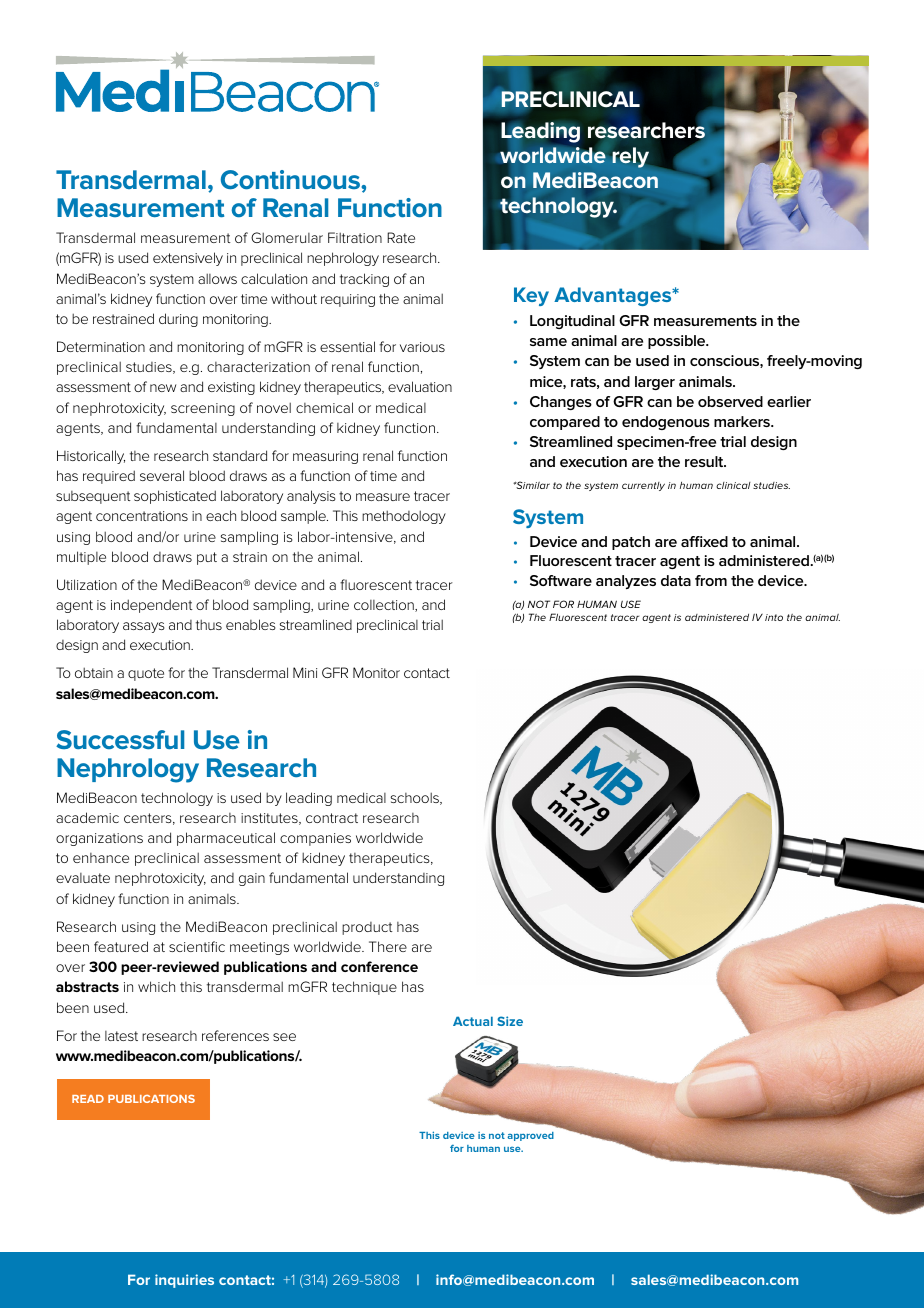 This document has width=924, height=1308. What do you see at coordinates (388, 946) in the document?
I see `There` at bounding box center [388, 946].
